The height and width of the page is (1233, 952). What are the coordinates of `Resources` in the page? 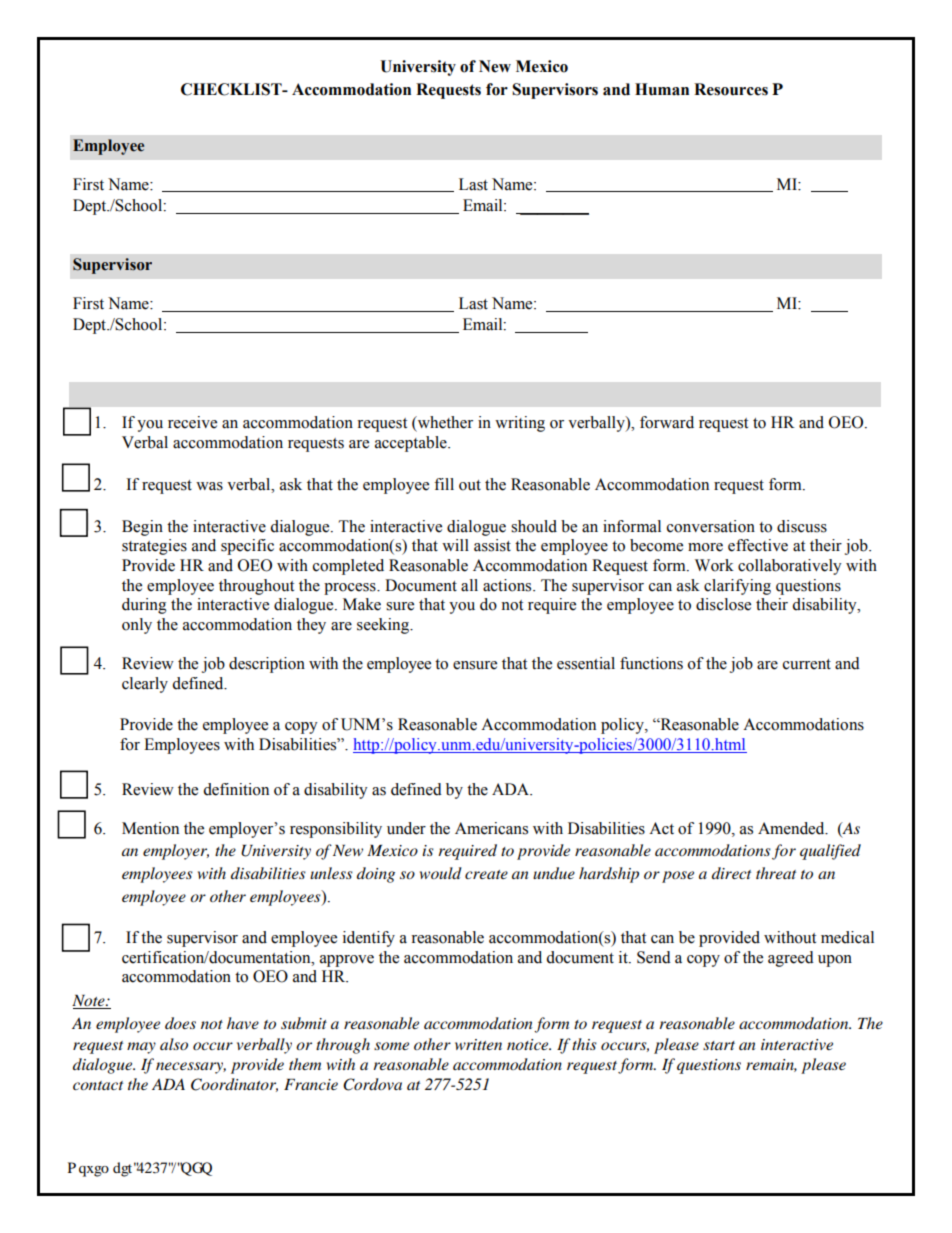 It's located at (731, 89).
